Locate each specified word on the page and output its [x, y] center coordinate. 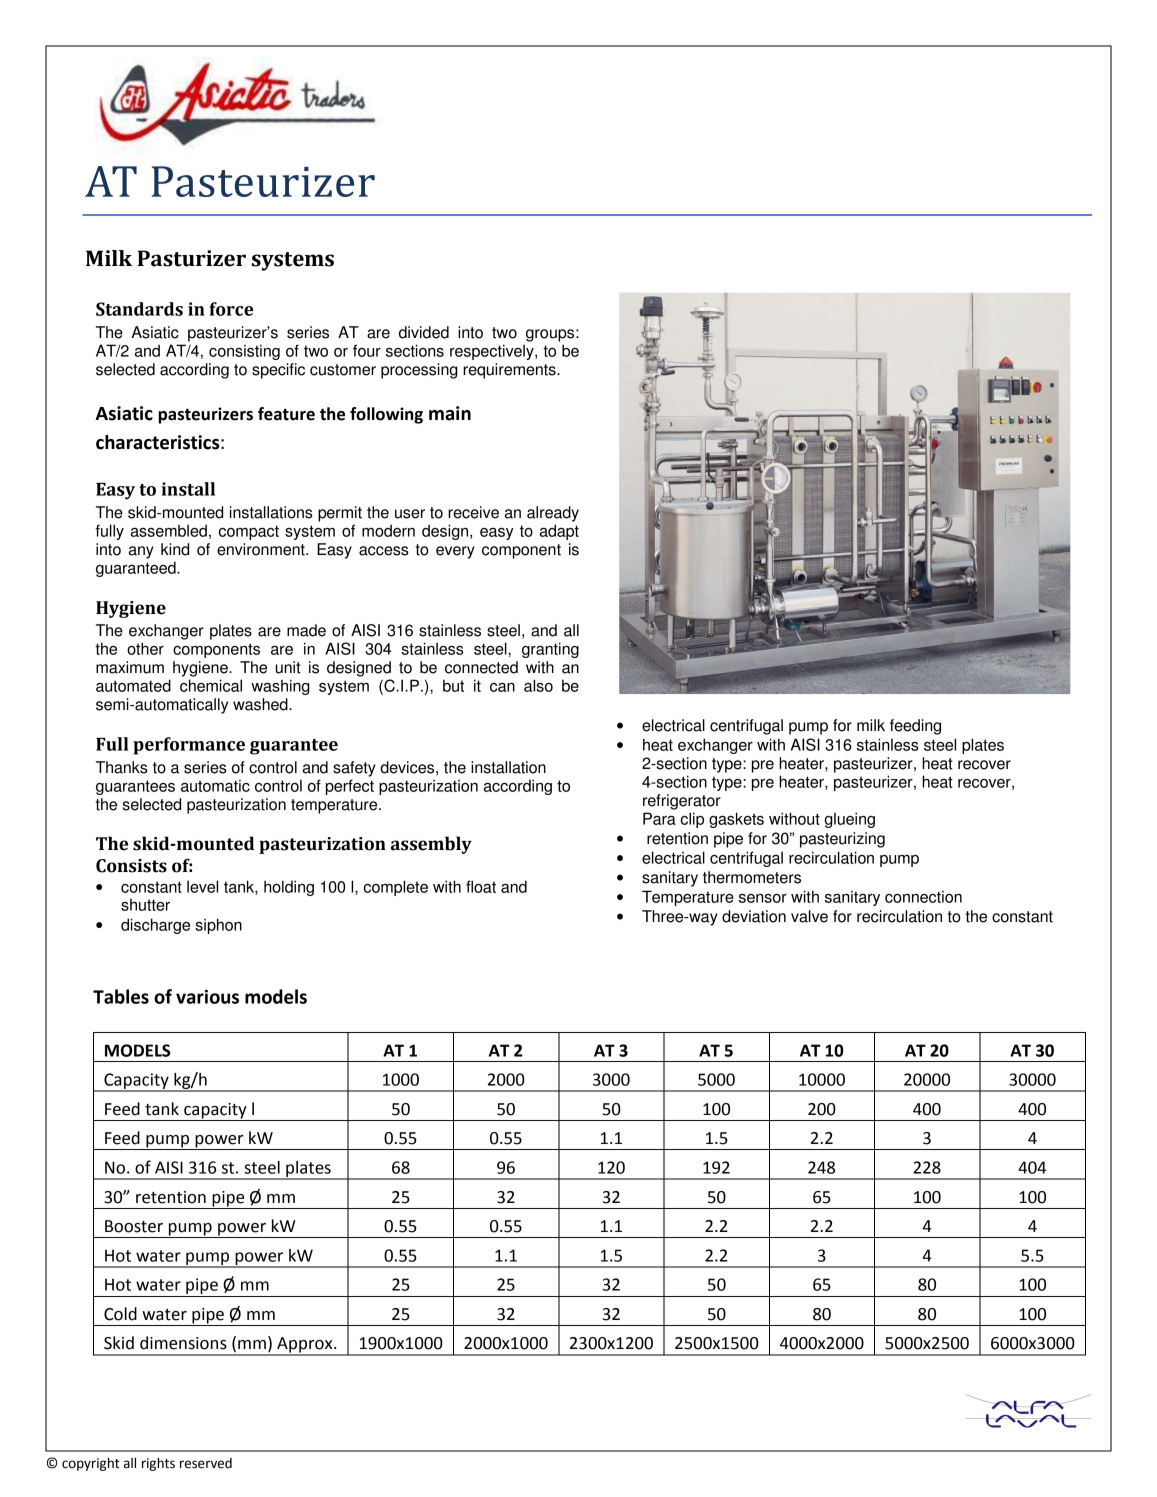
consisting [244, 352]
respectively [493, 352]
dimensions [183, 1343]
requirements [510, 371]
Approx [305, 1346]
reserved [206, 1463]
